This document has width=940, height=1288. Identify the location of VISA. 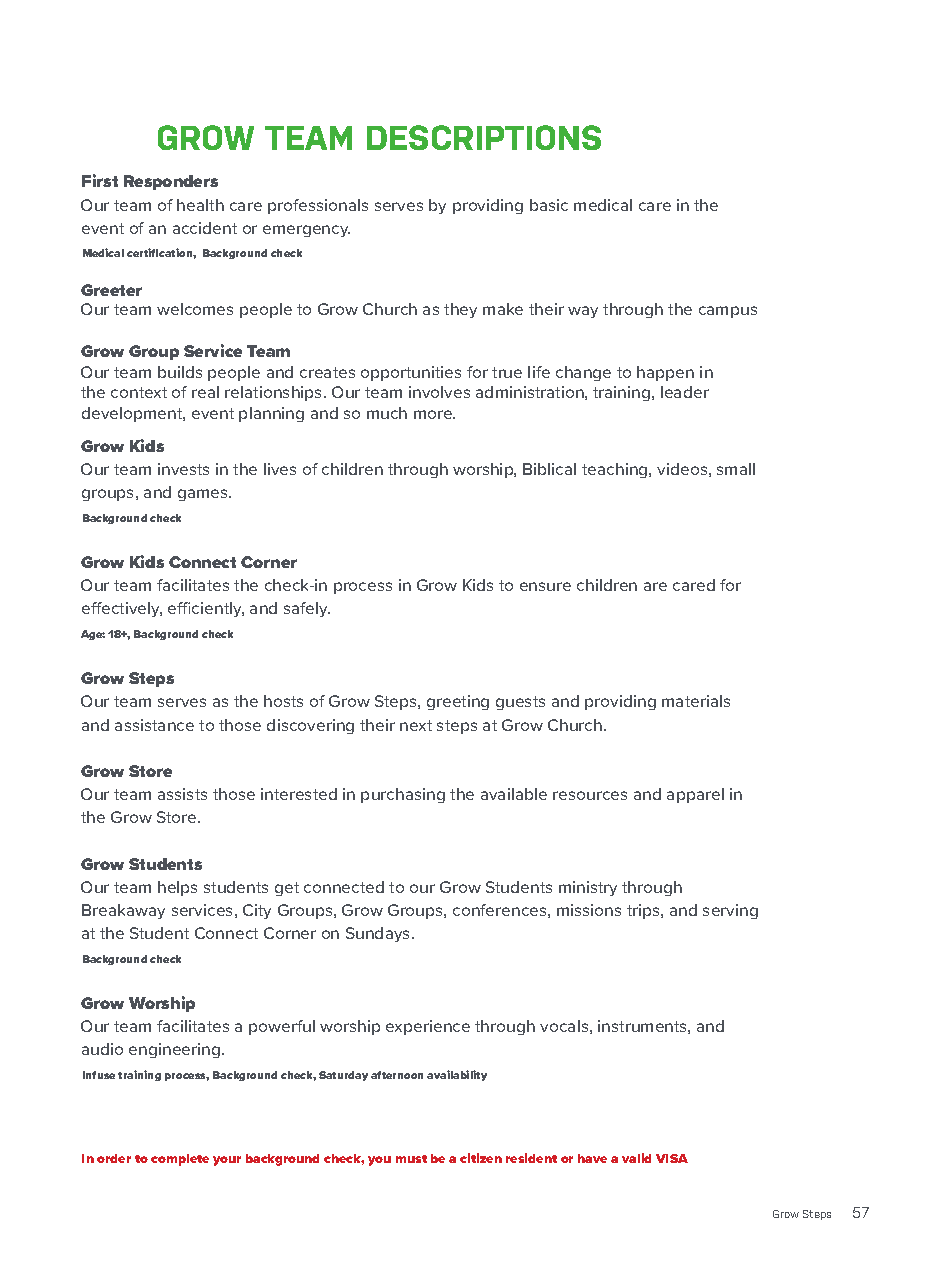
(672, 1158).
